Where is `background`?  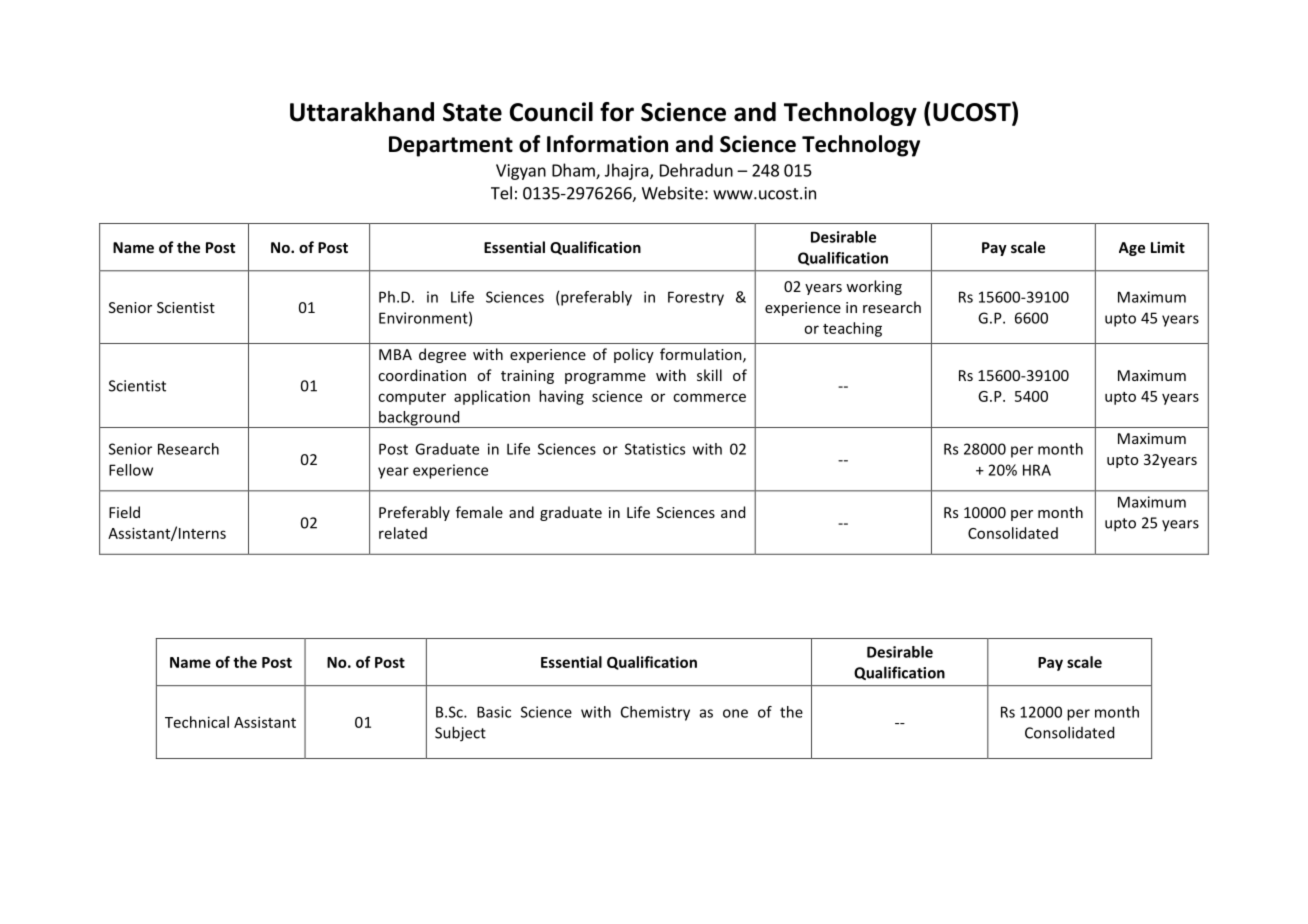 background is located at coordinates (419, 419).
